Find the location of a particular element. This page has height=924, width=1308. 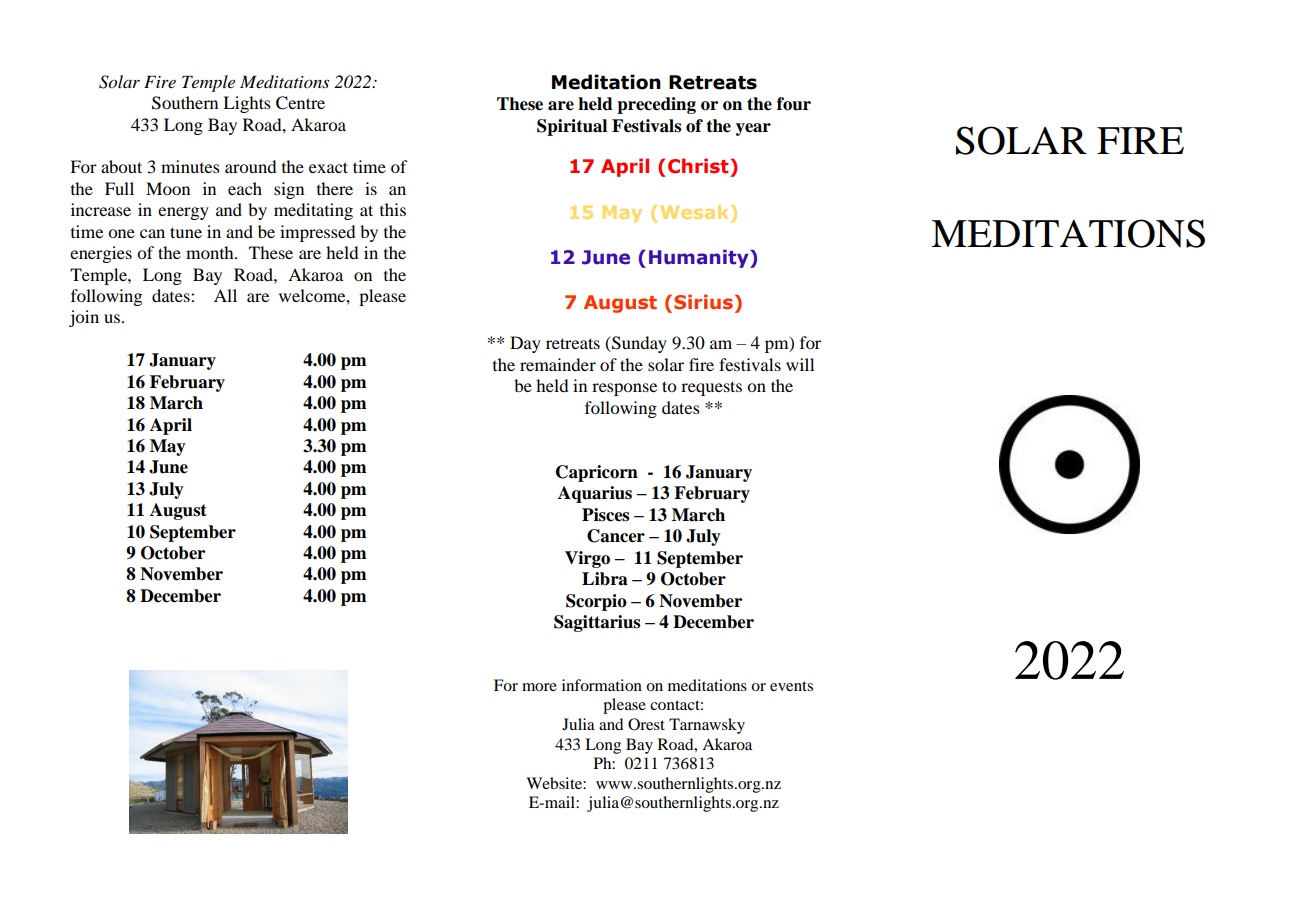

information is located at coordinates (602, 685).
